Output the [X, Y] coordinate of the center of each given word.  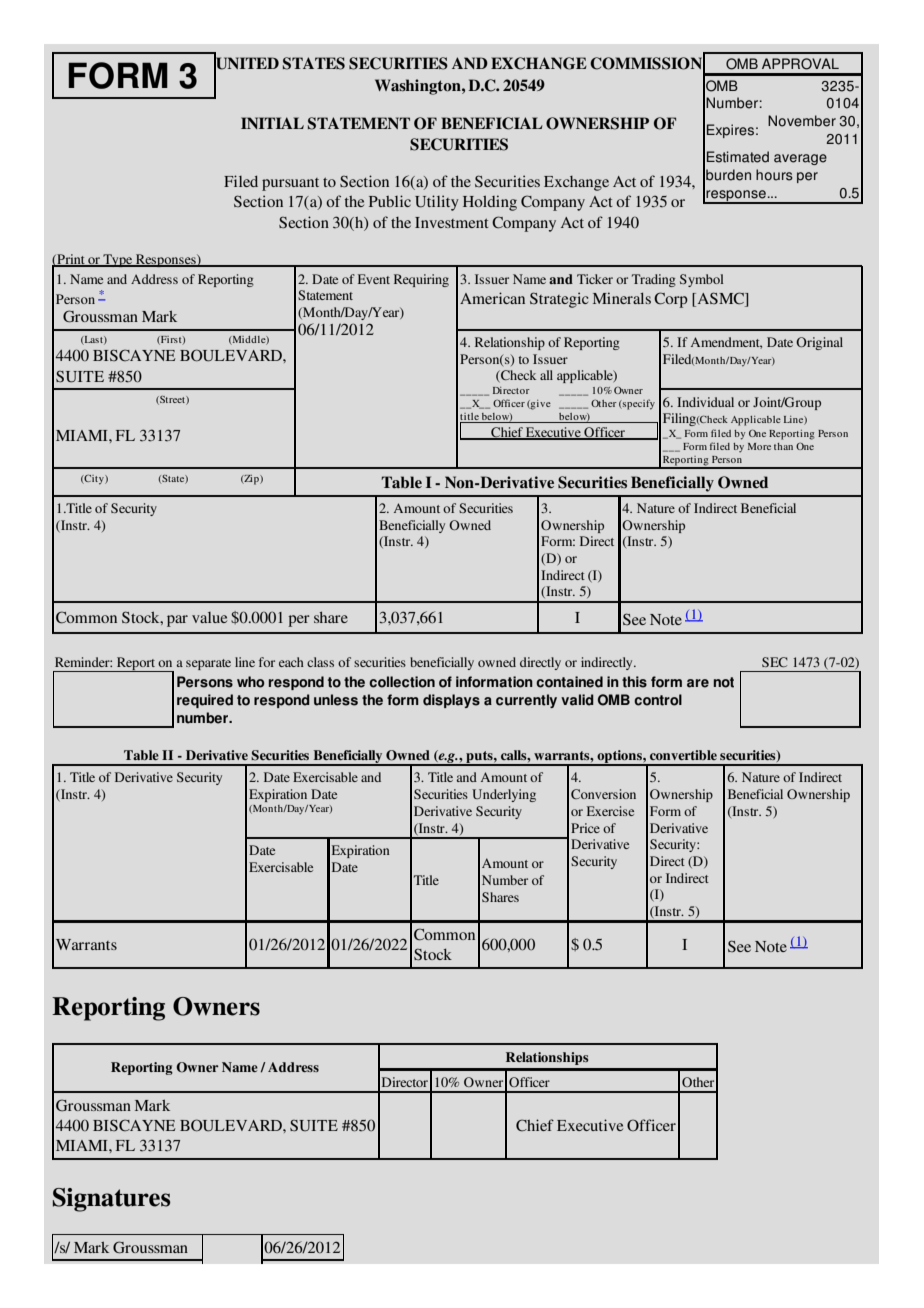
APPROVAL [800, 64]
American [492, 298]
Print [71, 260]
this [634, 682]
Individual [705, 402]
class [320, 662]
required [205, 701]
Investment [452, 222]
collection [402, 682]
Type [118, 260]
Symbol [702, 280]
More [759, 446]
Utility [437, 203]
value [209, 617]
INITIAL [272, 123]
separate [208, 664]
